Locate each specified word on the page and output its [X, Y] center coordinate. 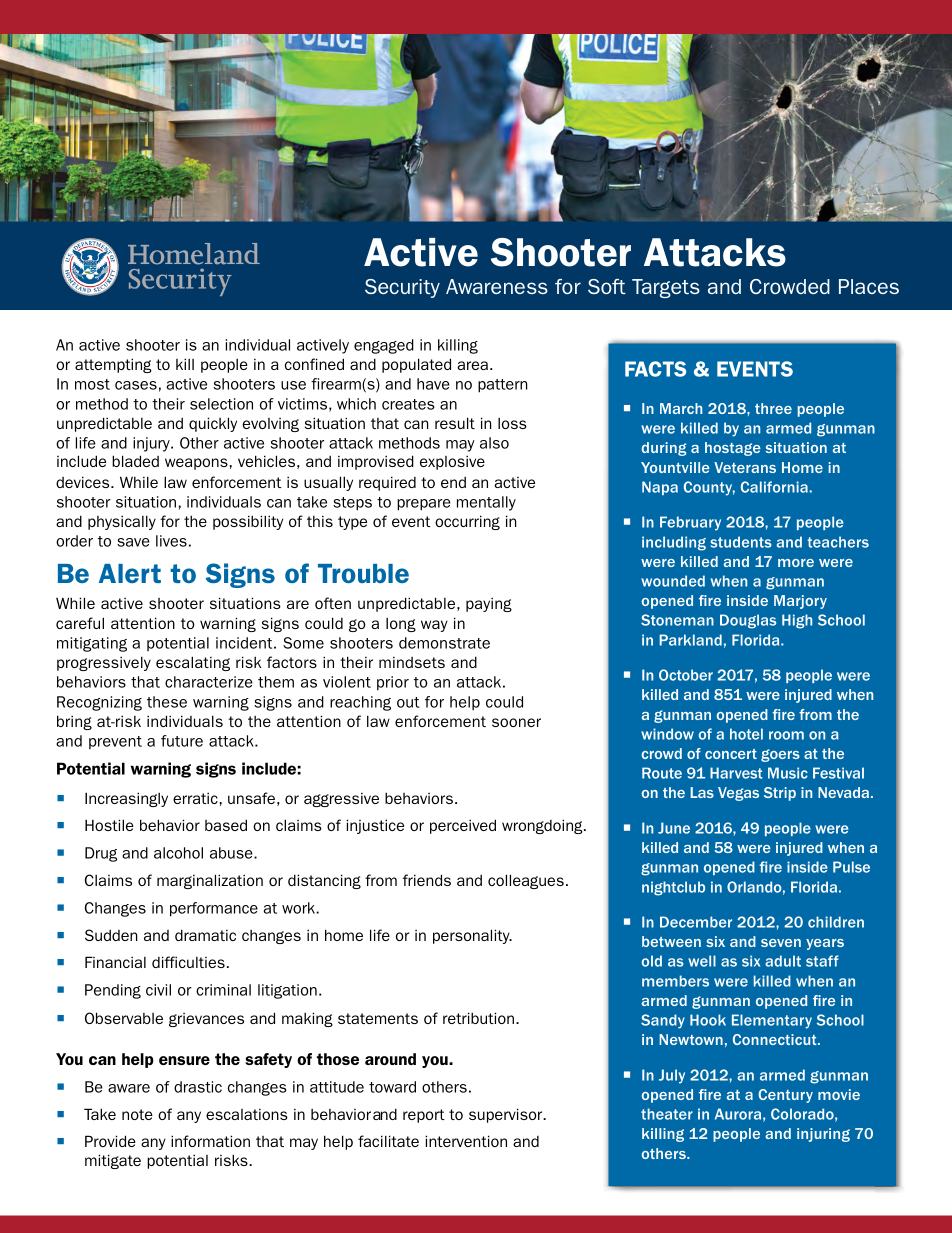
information [210, 1141]
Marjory [800, 602]
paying [489, 604]
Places [869, 286]
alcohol [178, 853]
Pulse [851, 867]
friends [427, 880]
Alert [130, 573]
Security [402, 288]
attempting [113, 365]
